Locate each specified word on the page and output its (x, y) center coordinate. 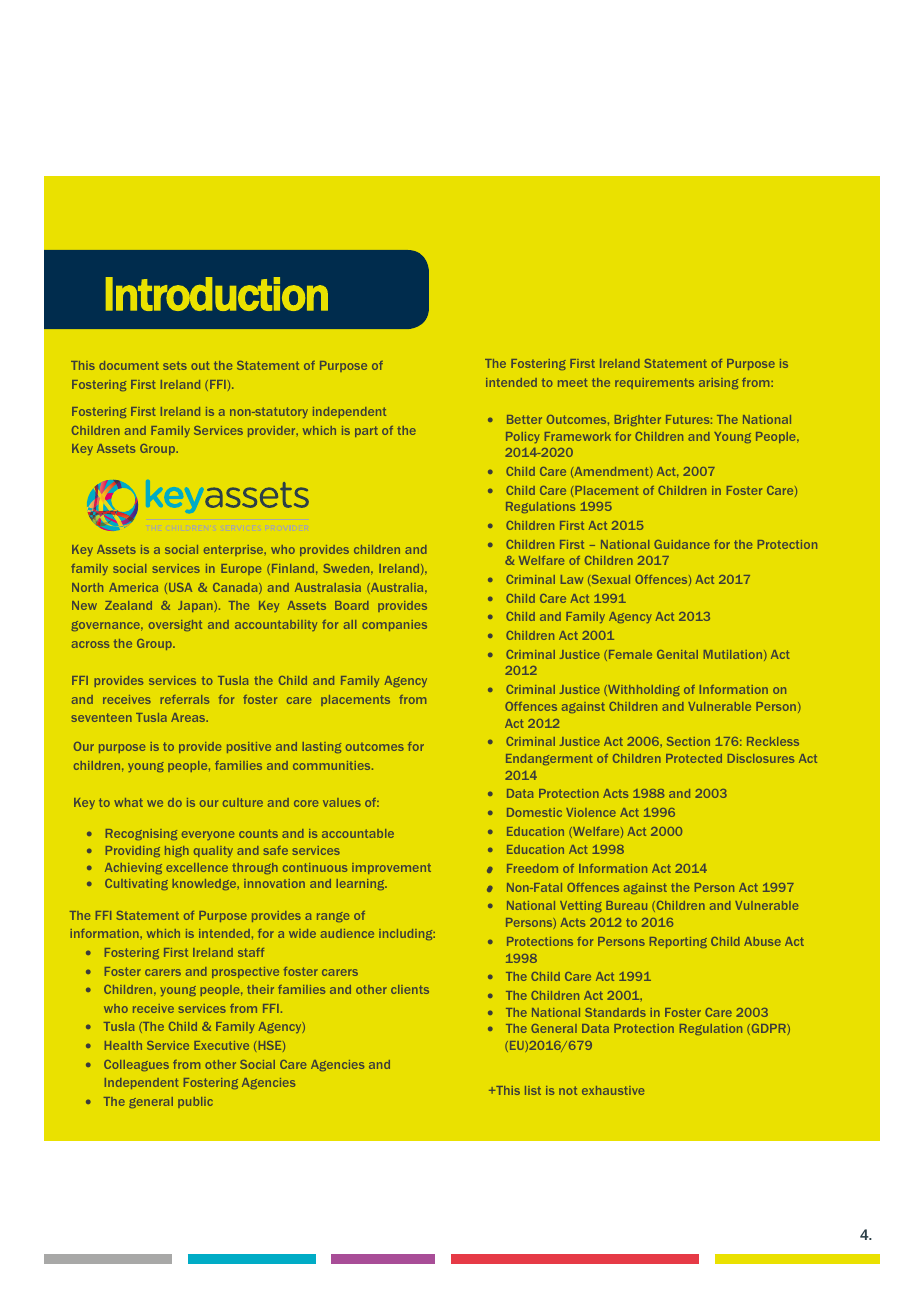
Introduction (217, 294)
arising (718, 383)
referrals (184, 699)
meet (573, 382)
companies (394, 625)
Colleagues (136, 1065)
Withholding (643, 690)
